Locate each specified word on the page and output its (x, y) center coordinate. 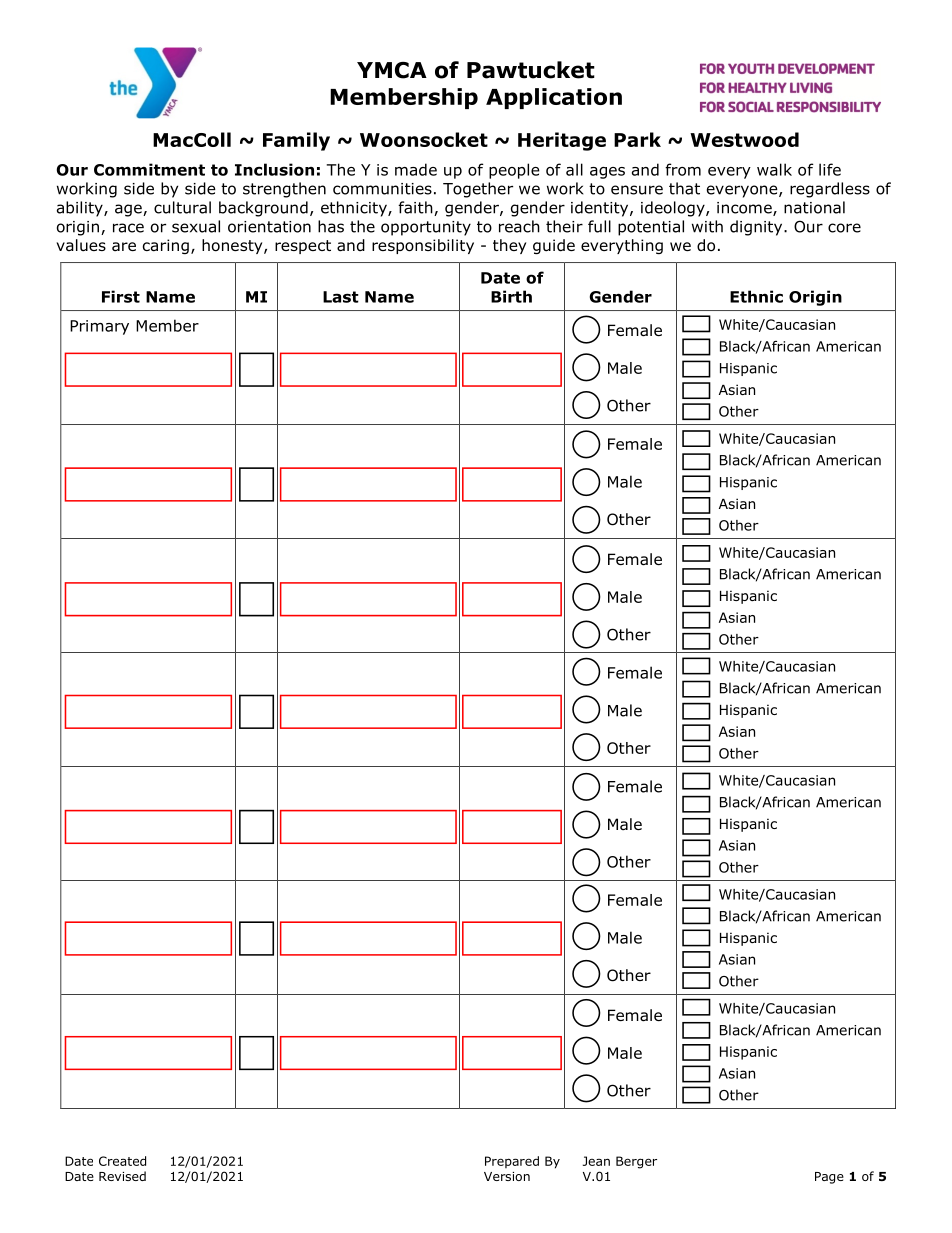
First (121, 296)
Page (829, 1178)
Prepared (512, 1162)
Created (122, 1161)
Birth (511, 296)
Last (341, 297)
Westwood (744, 139)
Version (507, 1176)
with (707, 226)
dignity (757, 228)
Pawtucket (531, 70)
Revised (122, 1176)
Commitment (149, 169)
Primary (99, 327)
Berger (636, 1162)
